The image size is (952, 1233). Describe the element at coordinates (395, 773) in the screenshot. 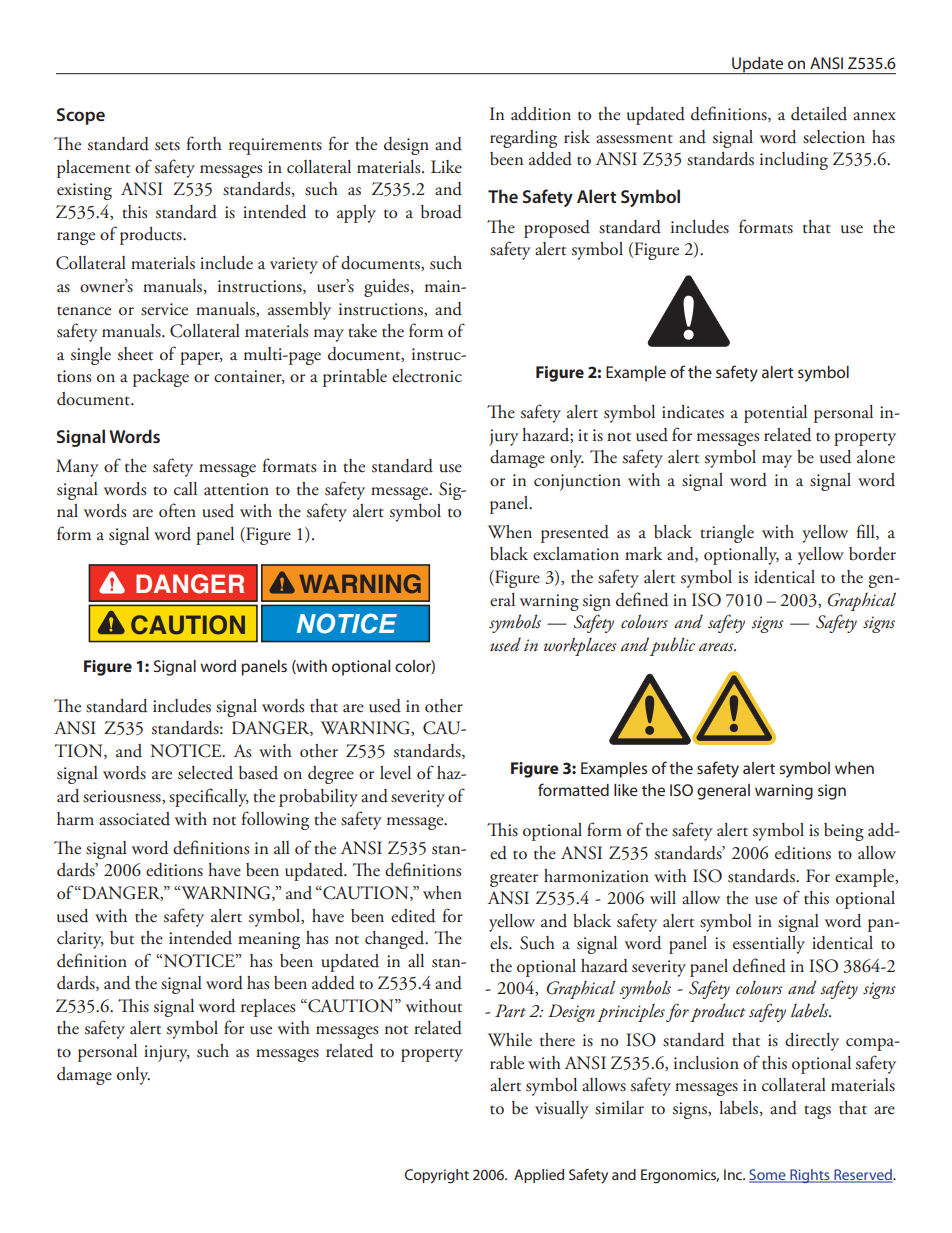

I see `level` at that location.
